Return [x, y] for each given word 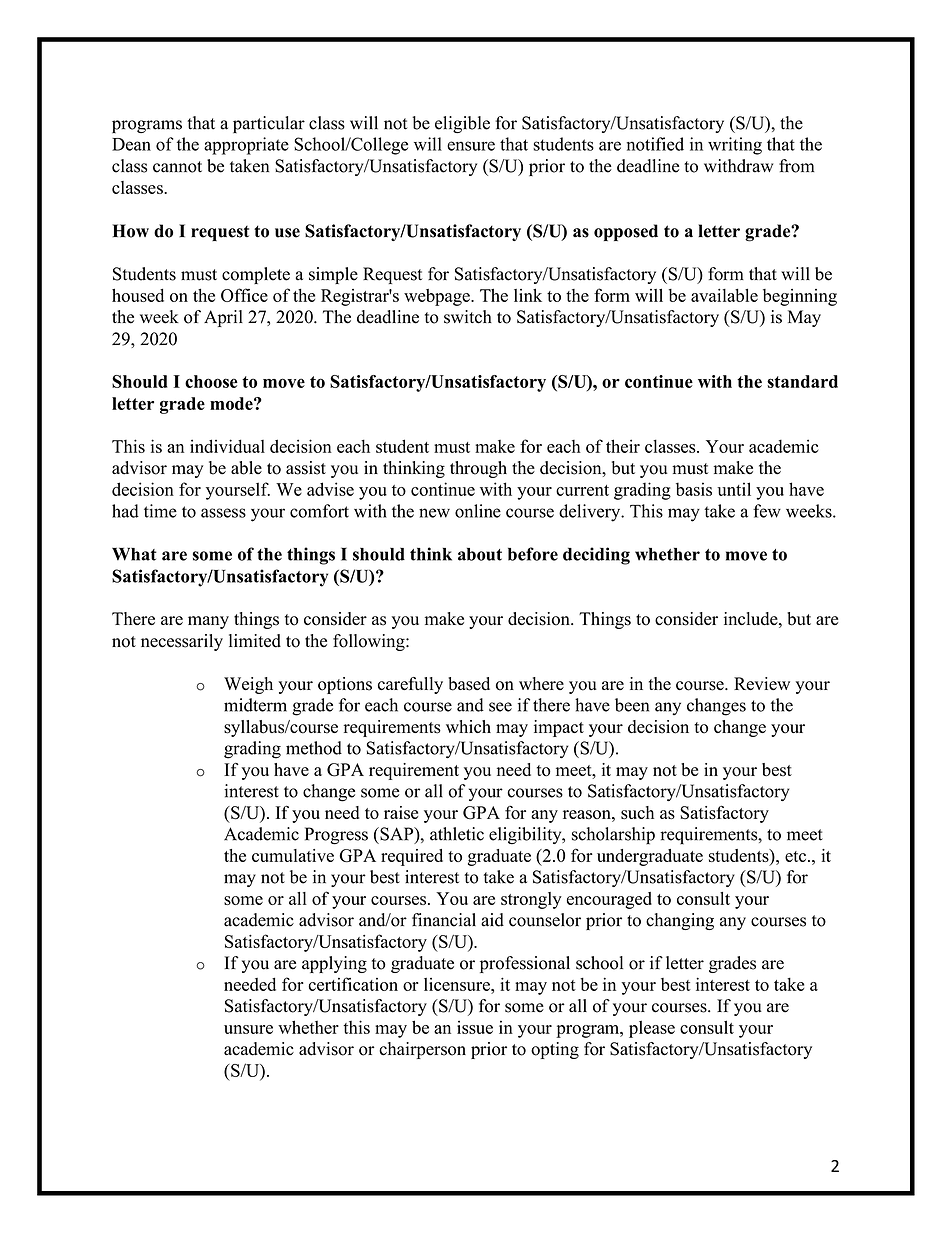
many [208, 622]
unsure [248, 1029]
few [767, 511]
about [480, 554]
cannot [177, 167]
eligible [462, 124]
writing [735, 146]
